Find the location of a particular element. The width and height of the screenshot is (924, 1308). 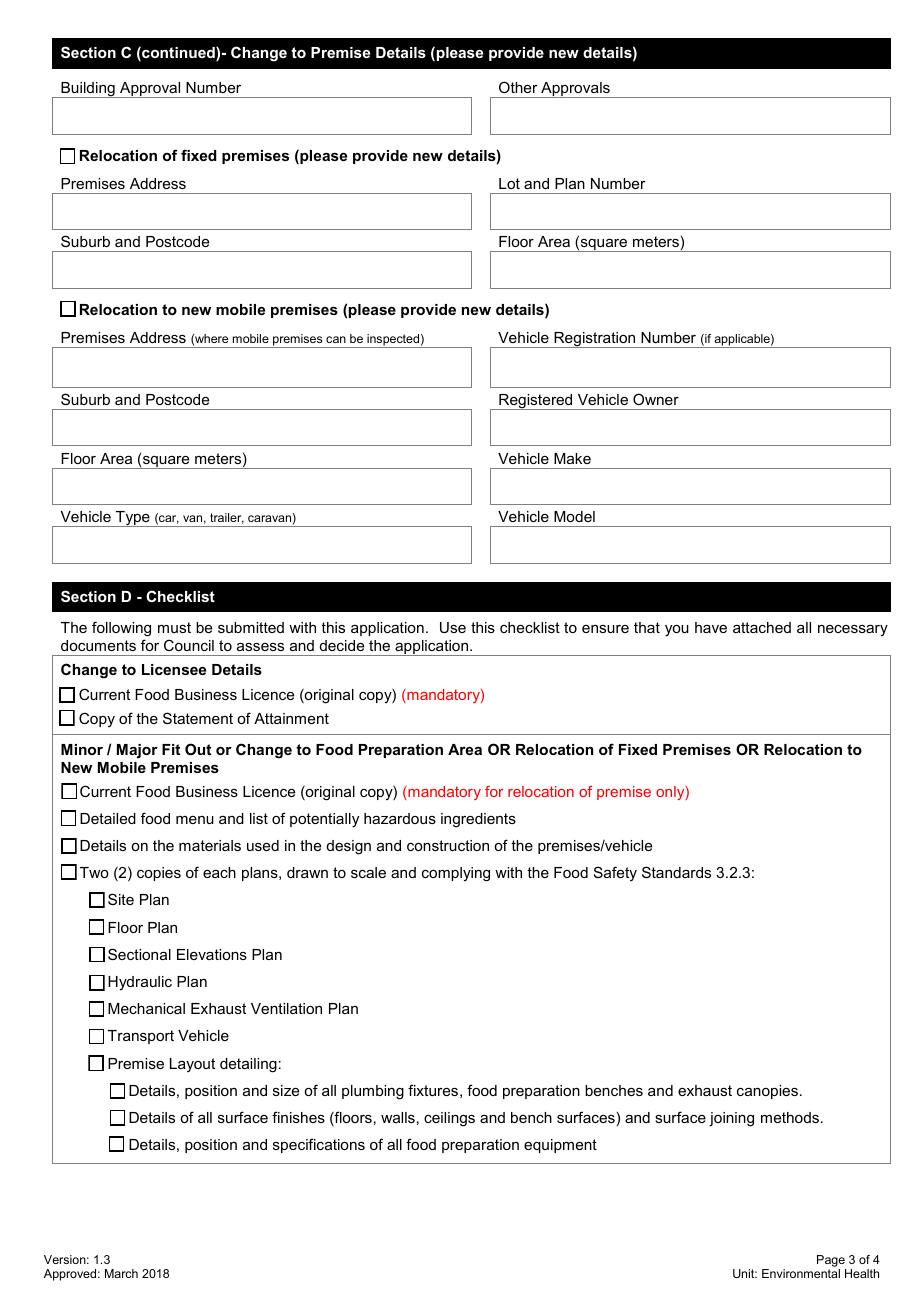

March is located at coordinates (121, 1273).
